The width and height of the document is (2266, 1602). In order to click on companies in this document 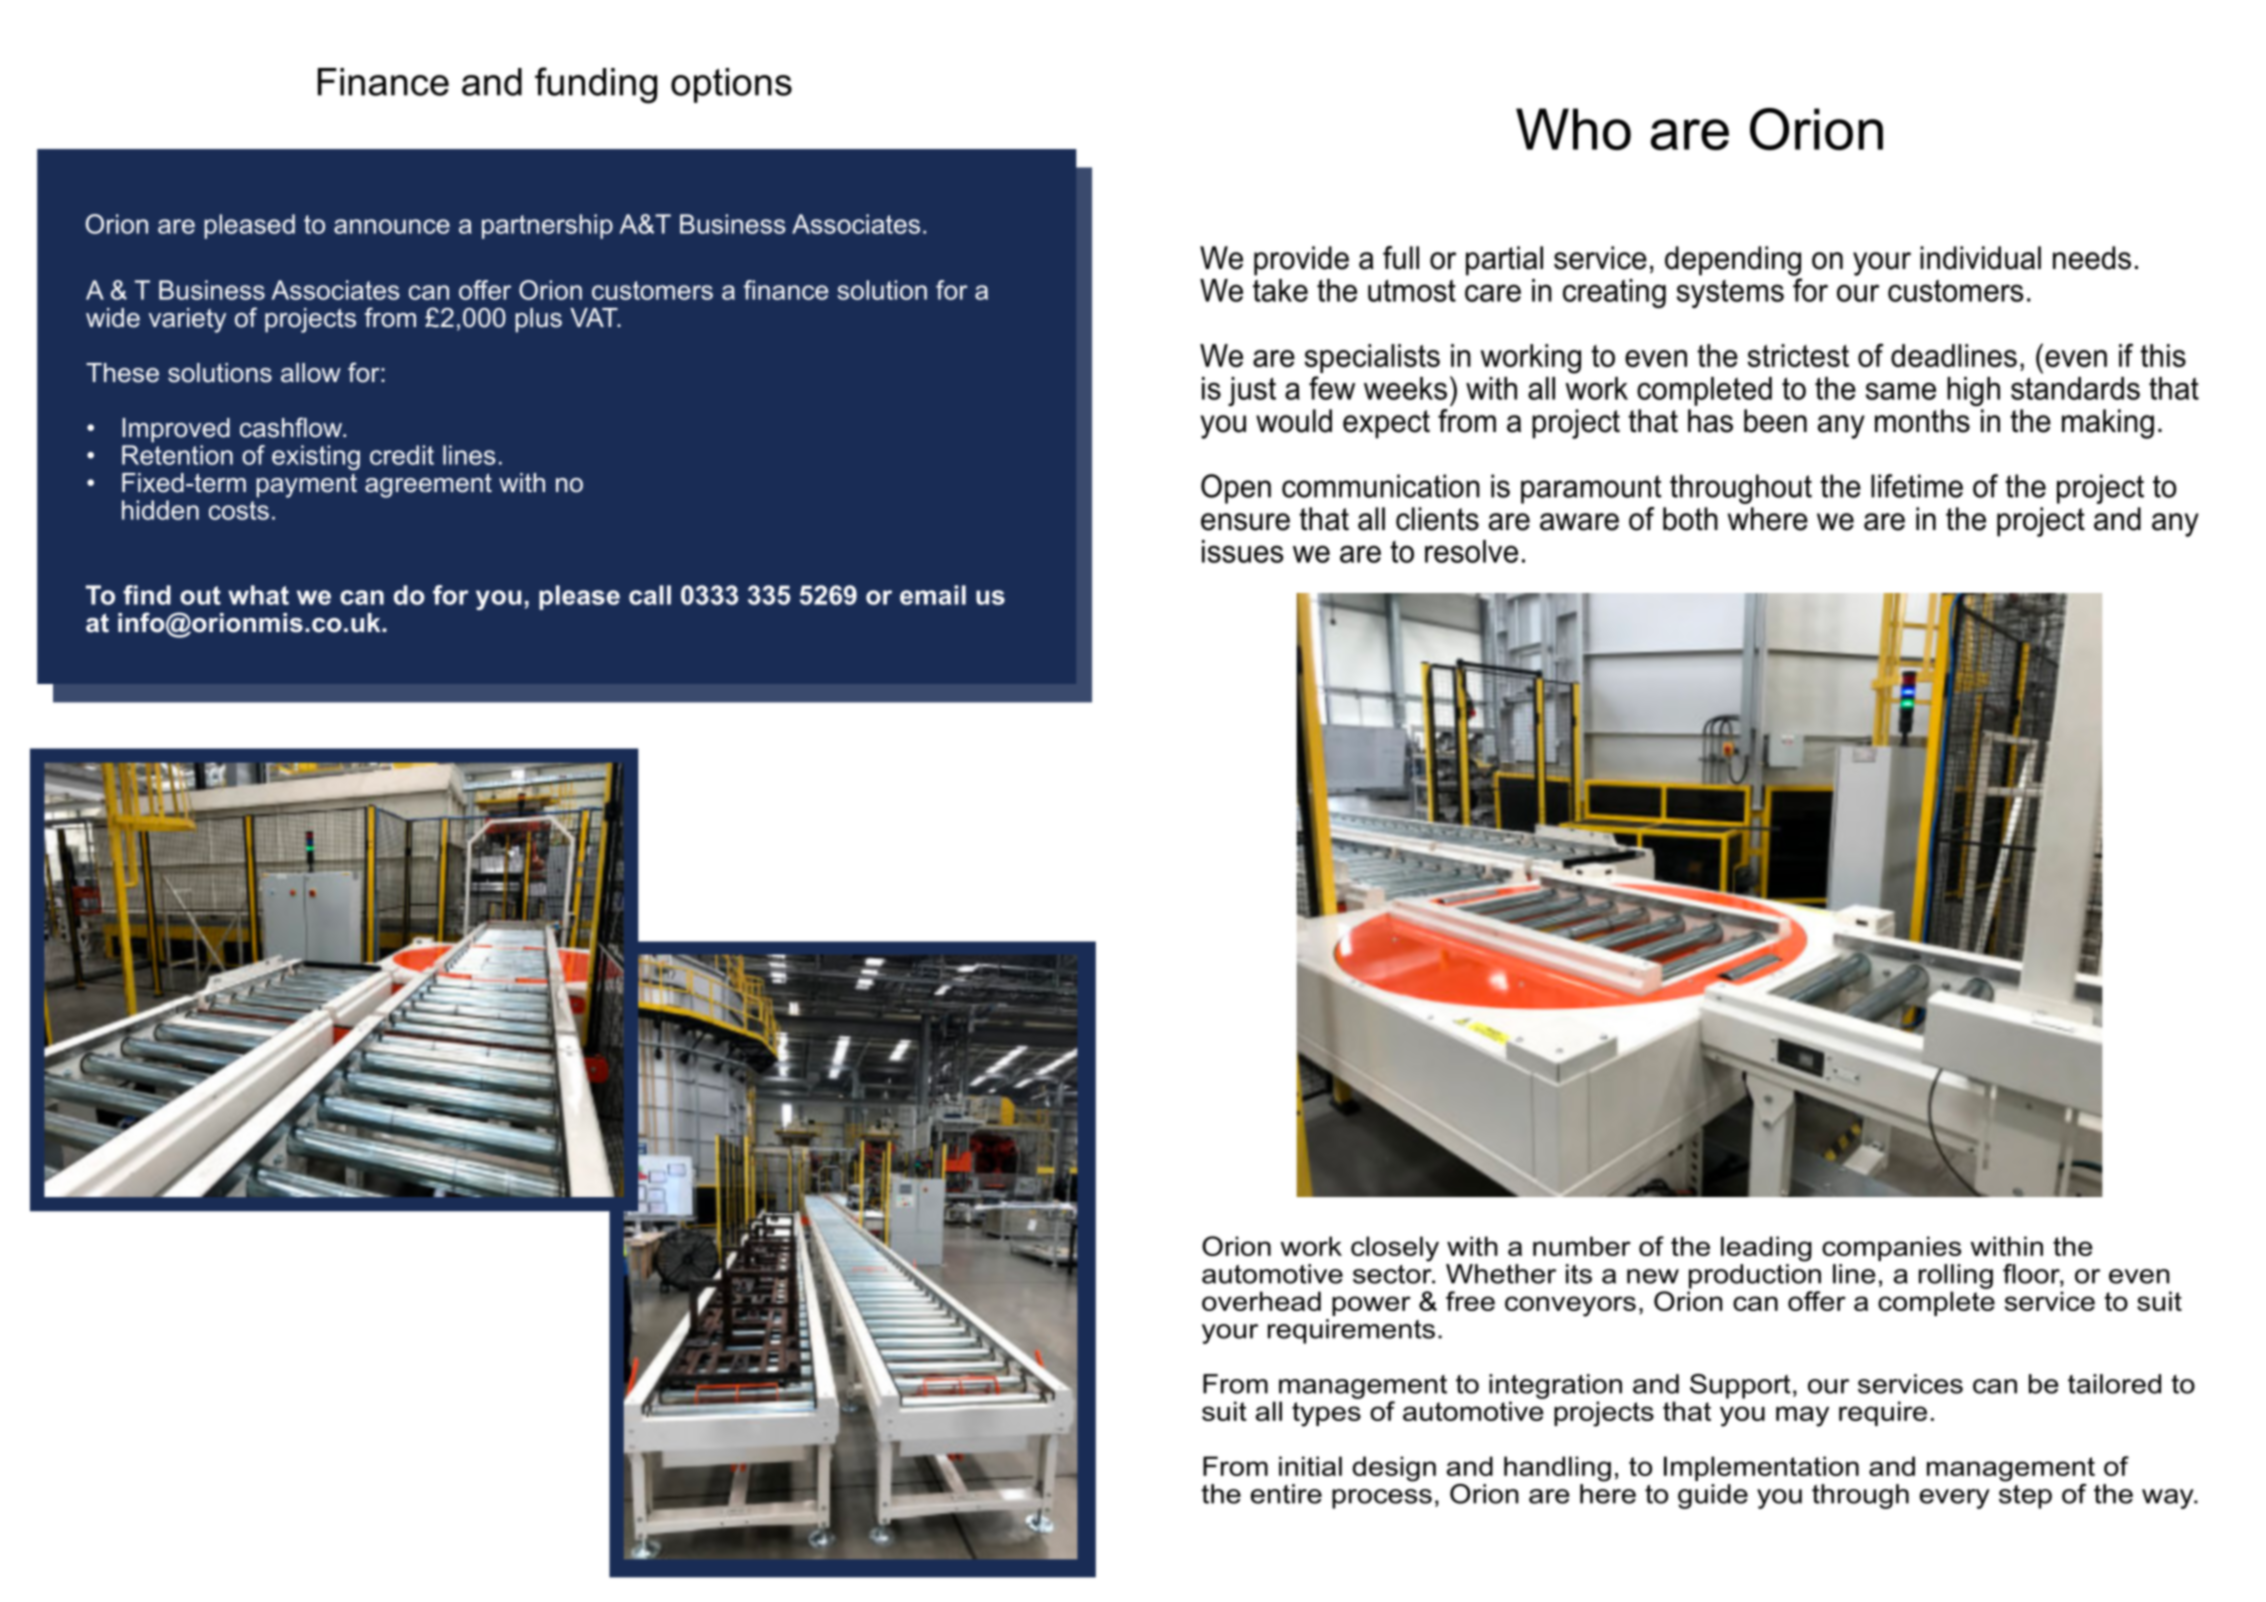, I will do `click(1891, 1248)`.
